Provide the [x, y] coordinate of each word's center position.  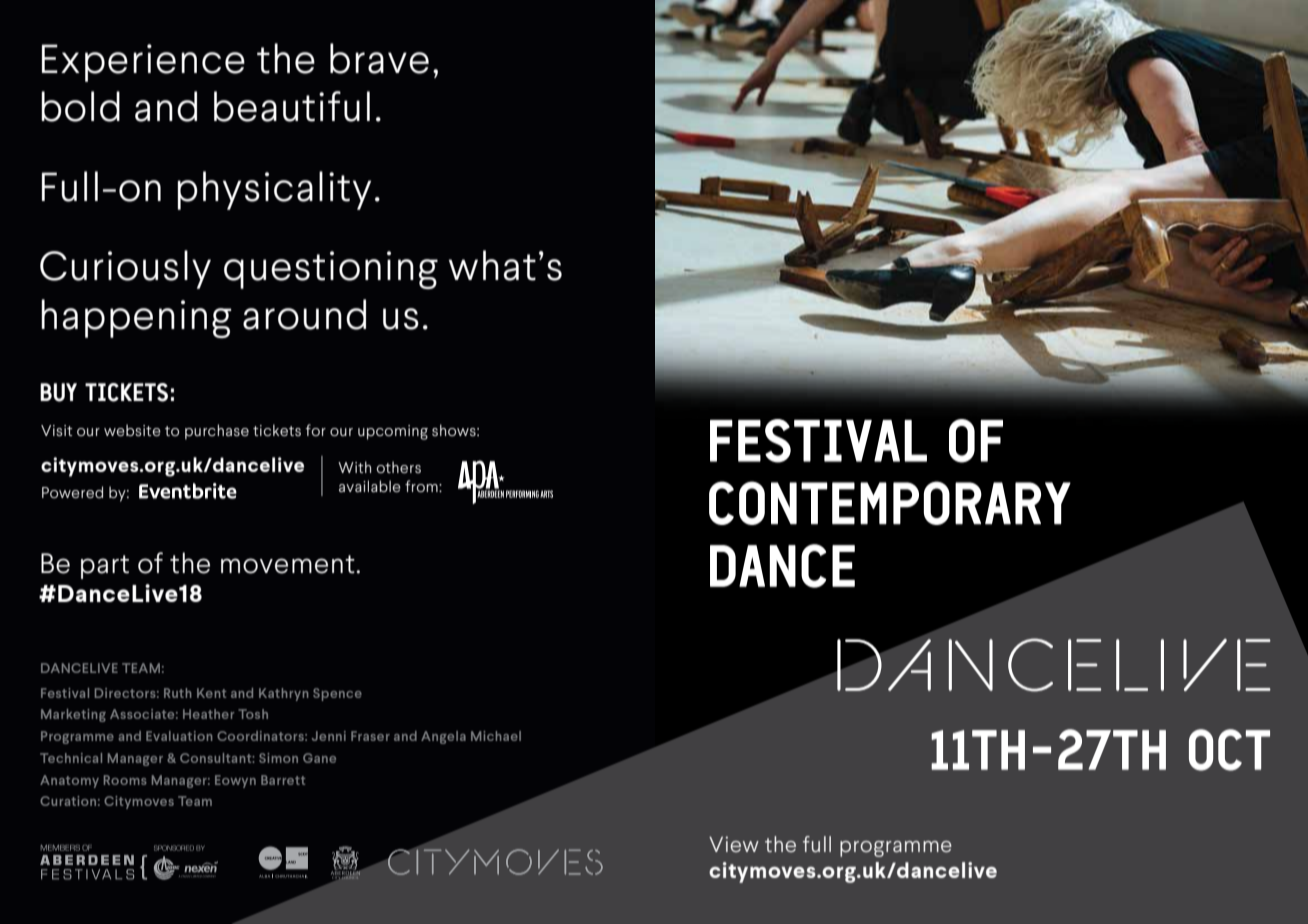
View [734, 844]
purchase [217, 432]
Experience [143, 63]
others [399, 467]
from [422, 486]
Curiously [125, 269]
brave [379, 58]
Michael [496, 736]
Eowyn [235, 781]
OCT [1229, 750]
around [304, 314]
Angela [443, 737]
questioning [331, 270]
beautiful [292, 106]
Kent [211, 693]
